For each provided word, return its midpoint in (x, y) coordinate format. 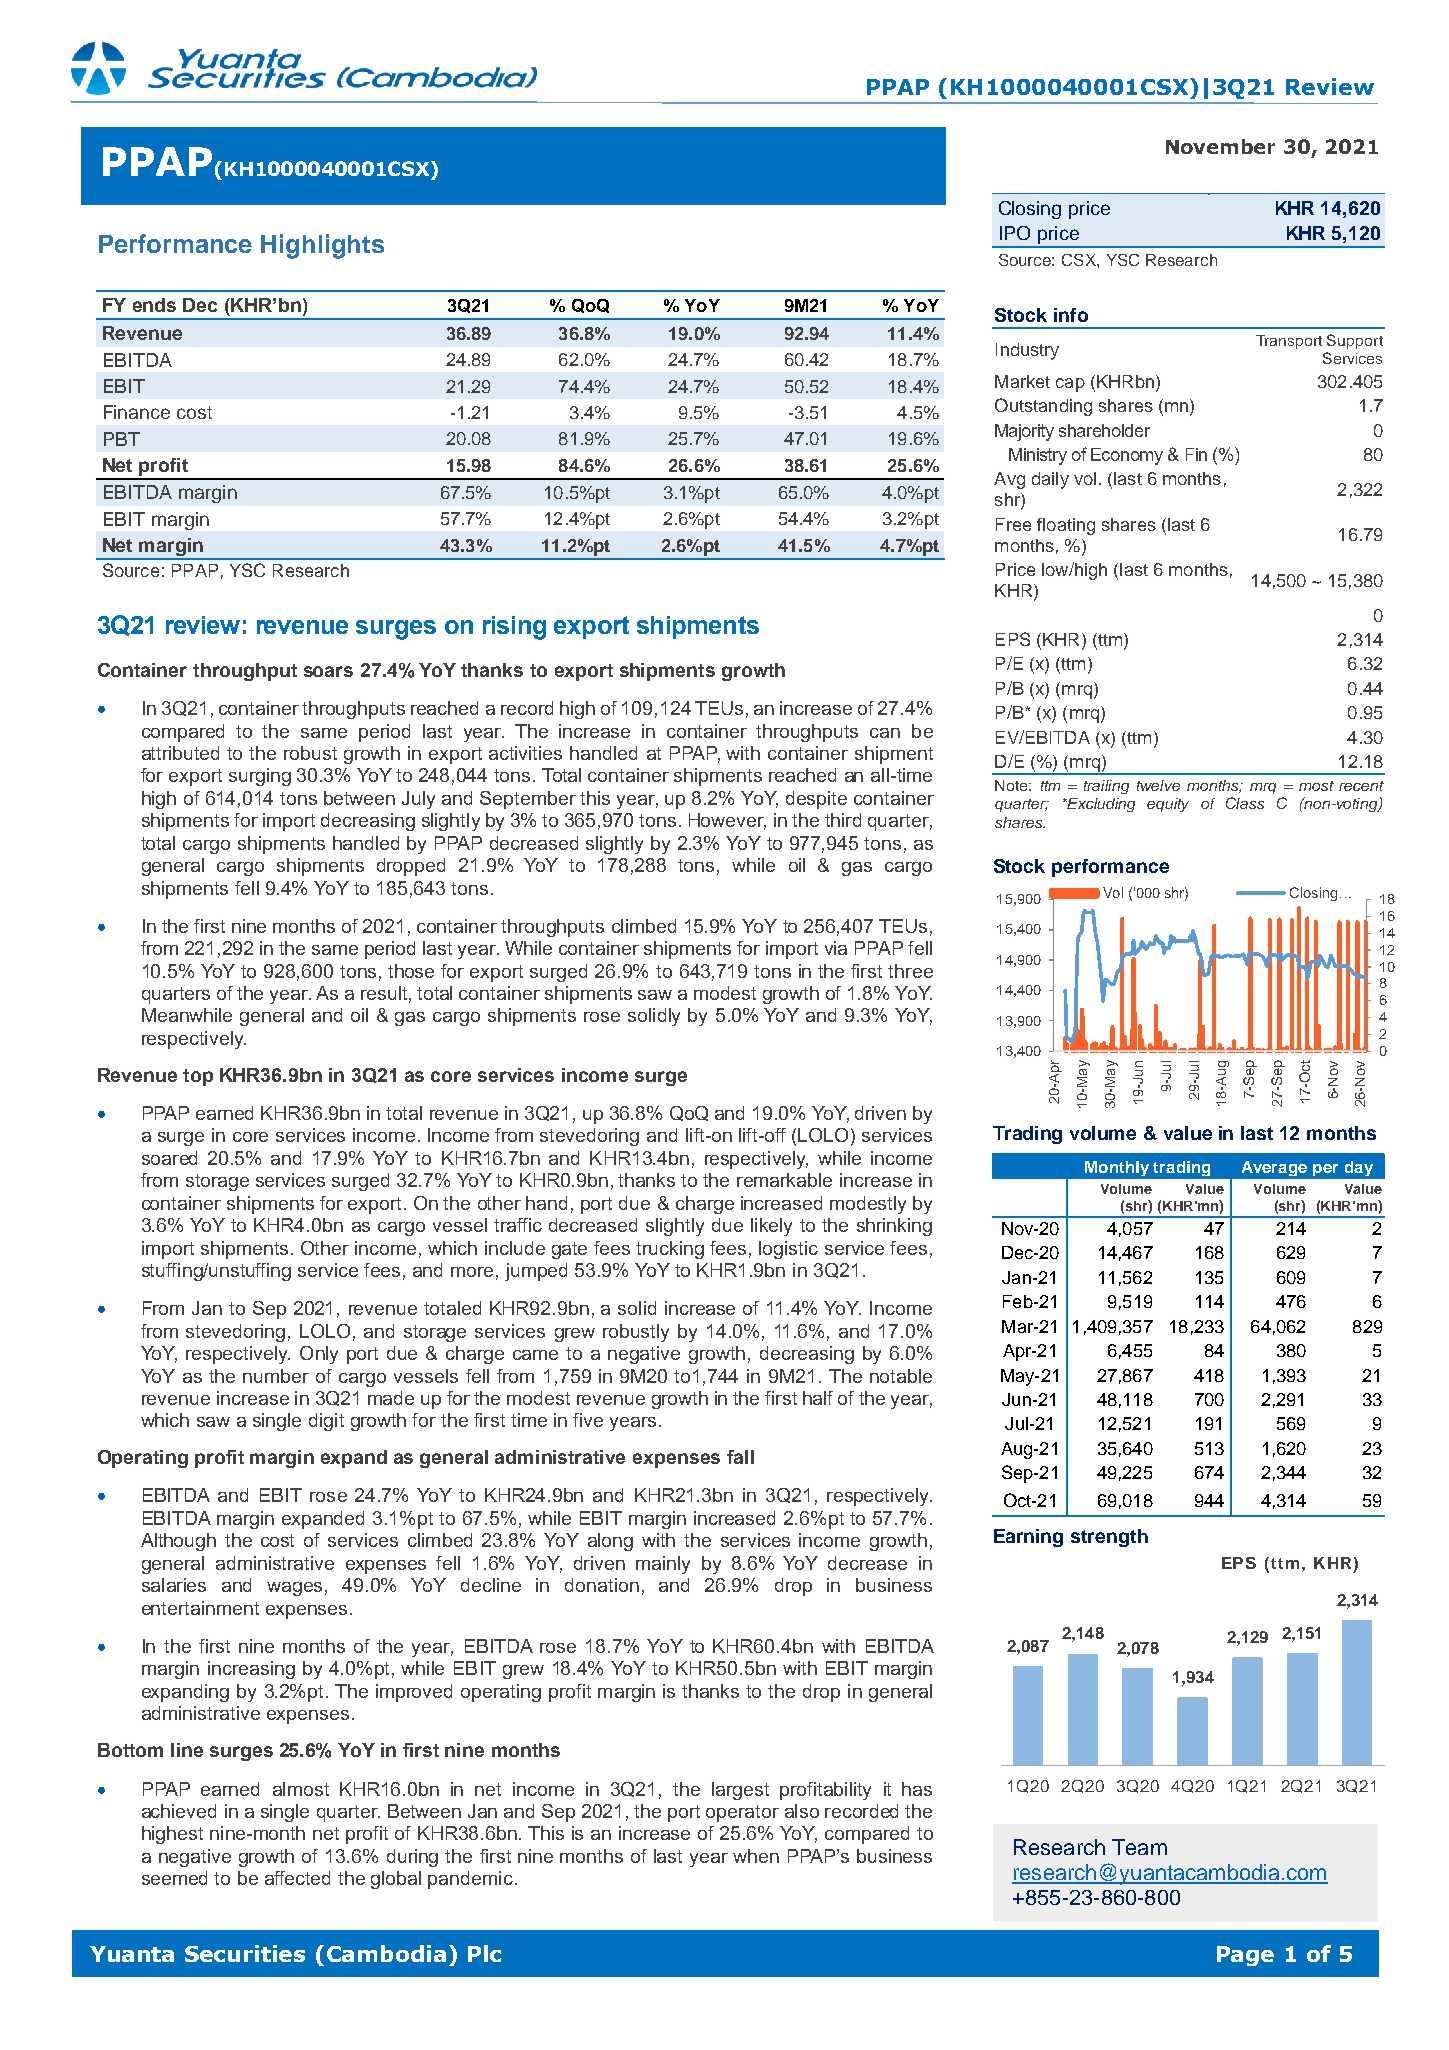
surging (260, 777)
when (756, 1856)
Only (319, 1355)
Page (1245, 1956)
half (818, 1398)
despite (816, 800)
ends (154, 305)
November (1220, 146)
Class (1245, 803)
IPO (1015, 233)
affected (297, 1878)
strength (1109, 1538)
